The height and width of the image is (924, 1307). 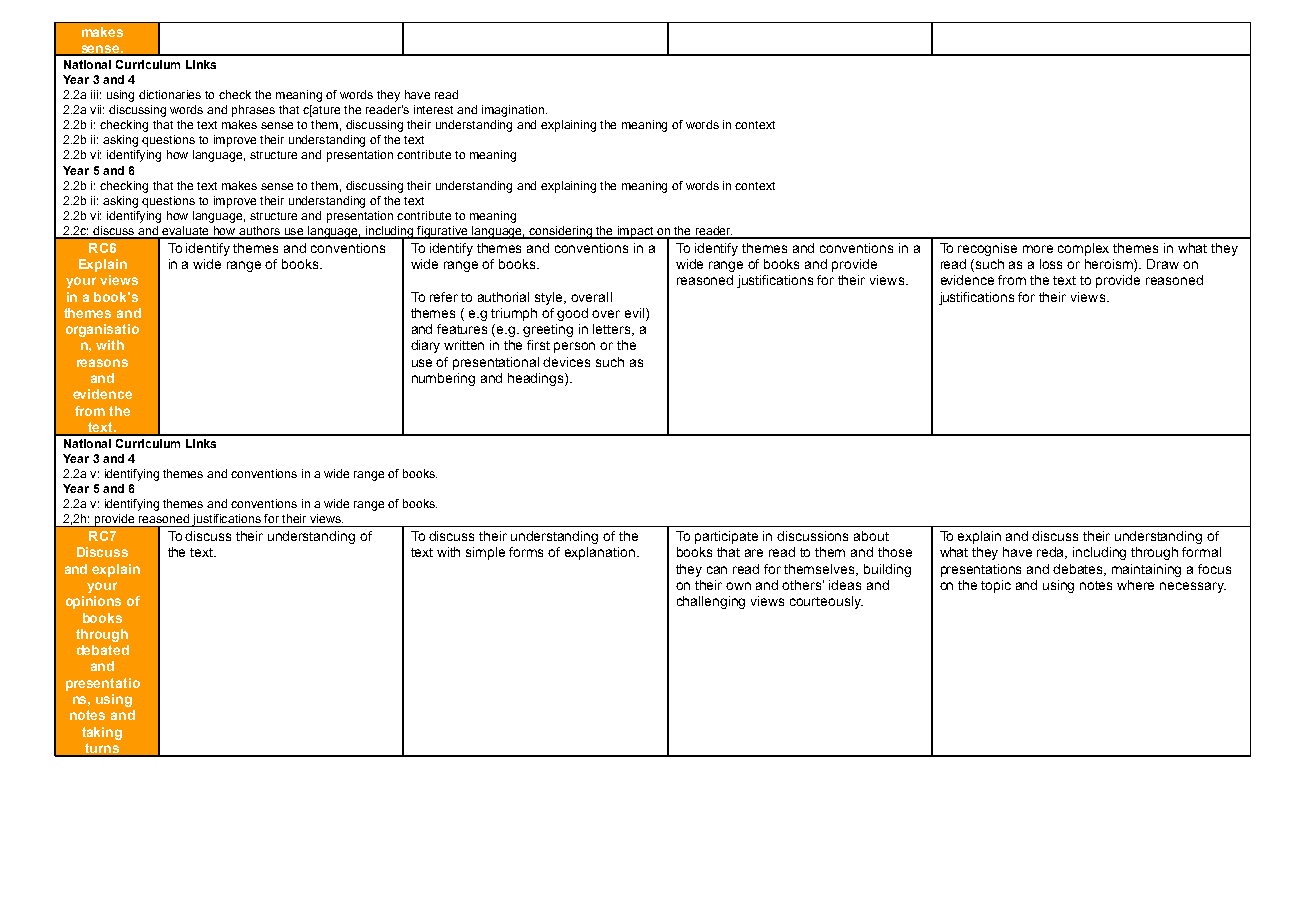 I want to click on topic, so click(x=996, y=586).
